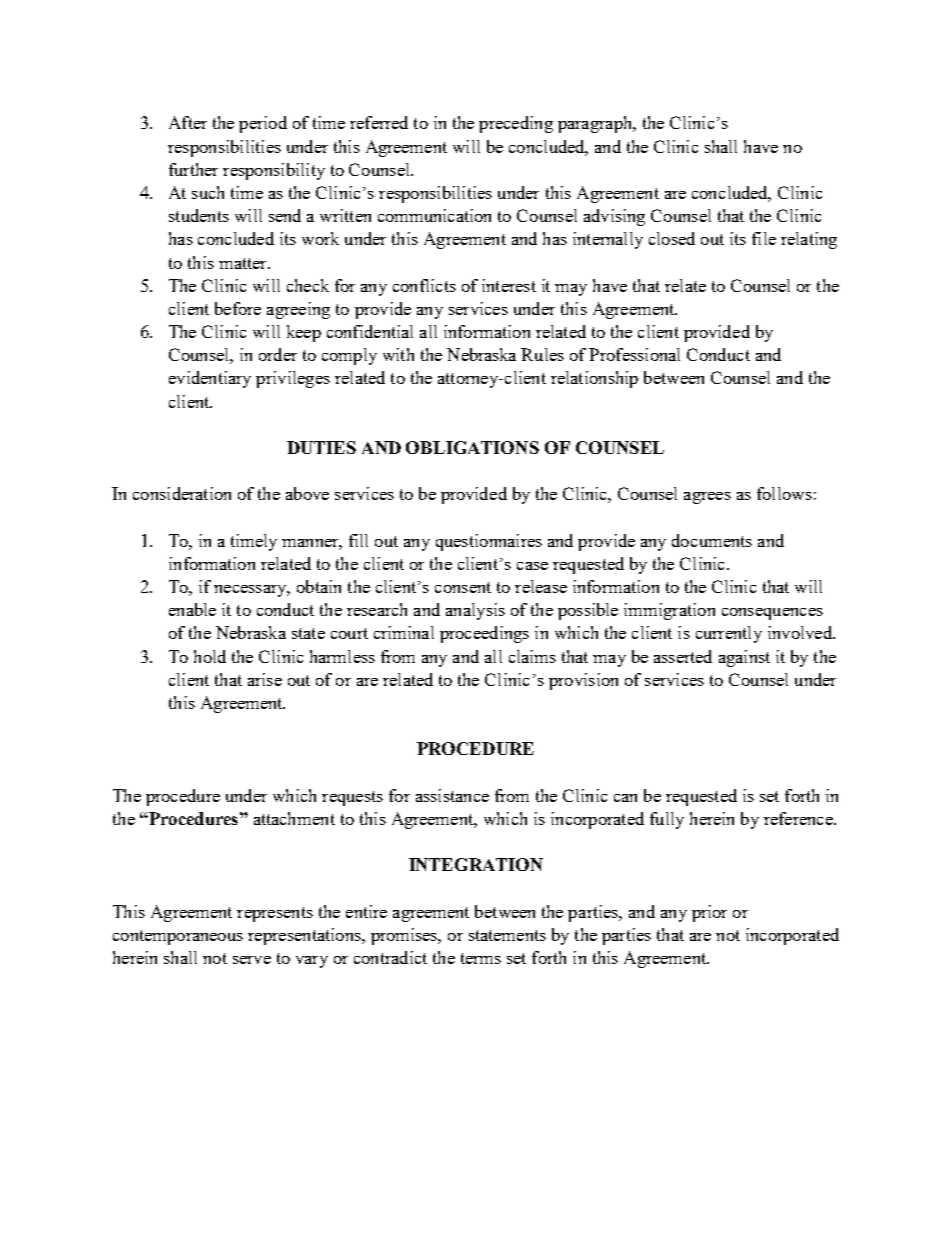 Image resolution: width=952 pixels, height=1233 pixels. What do you see at coordinates (709, 913) in the image?
I see `prior` at bounding box center [709, 913].
